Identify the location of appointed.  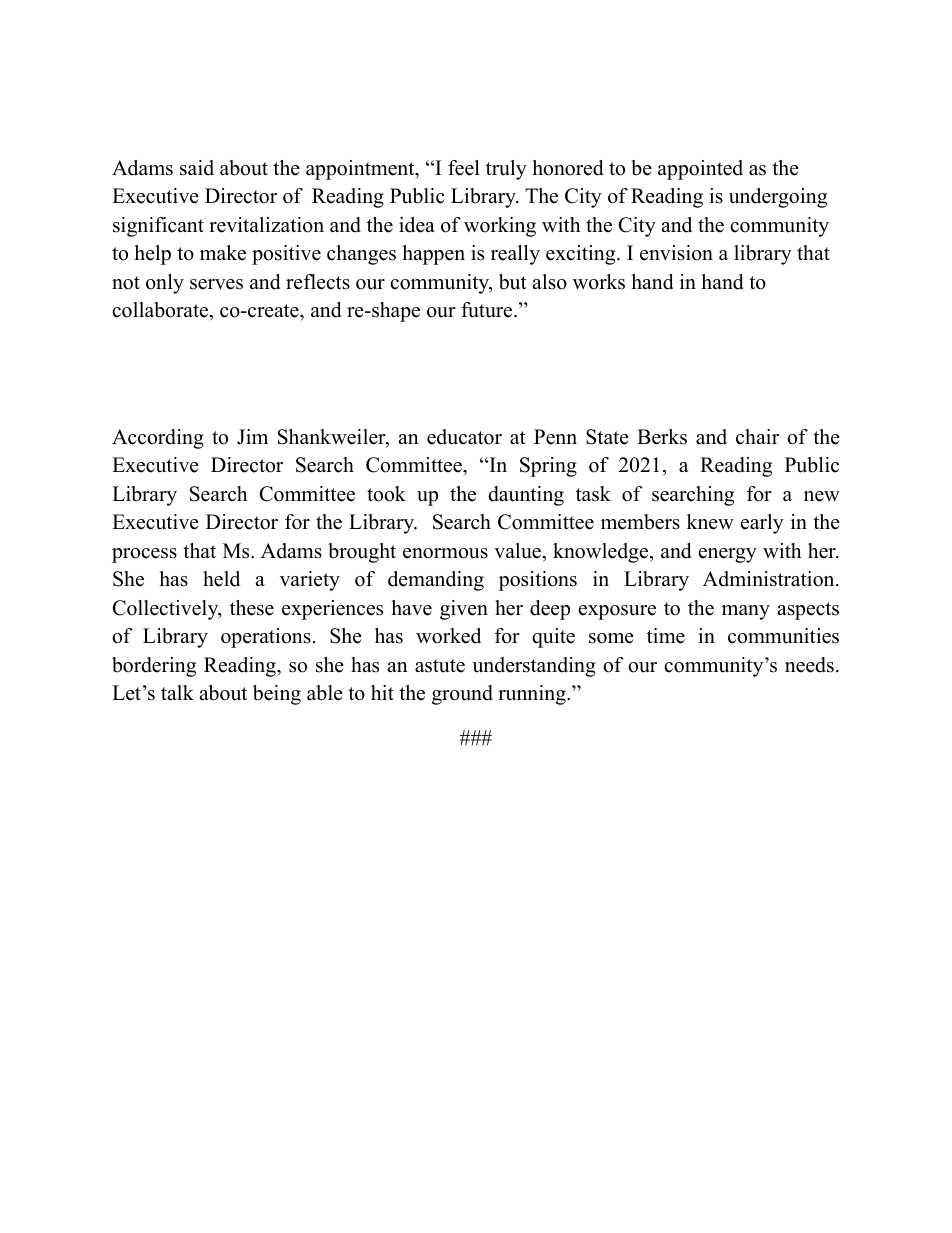
(700, 170).
